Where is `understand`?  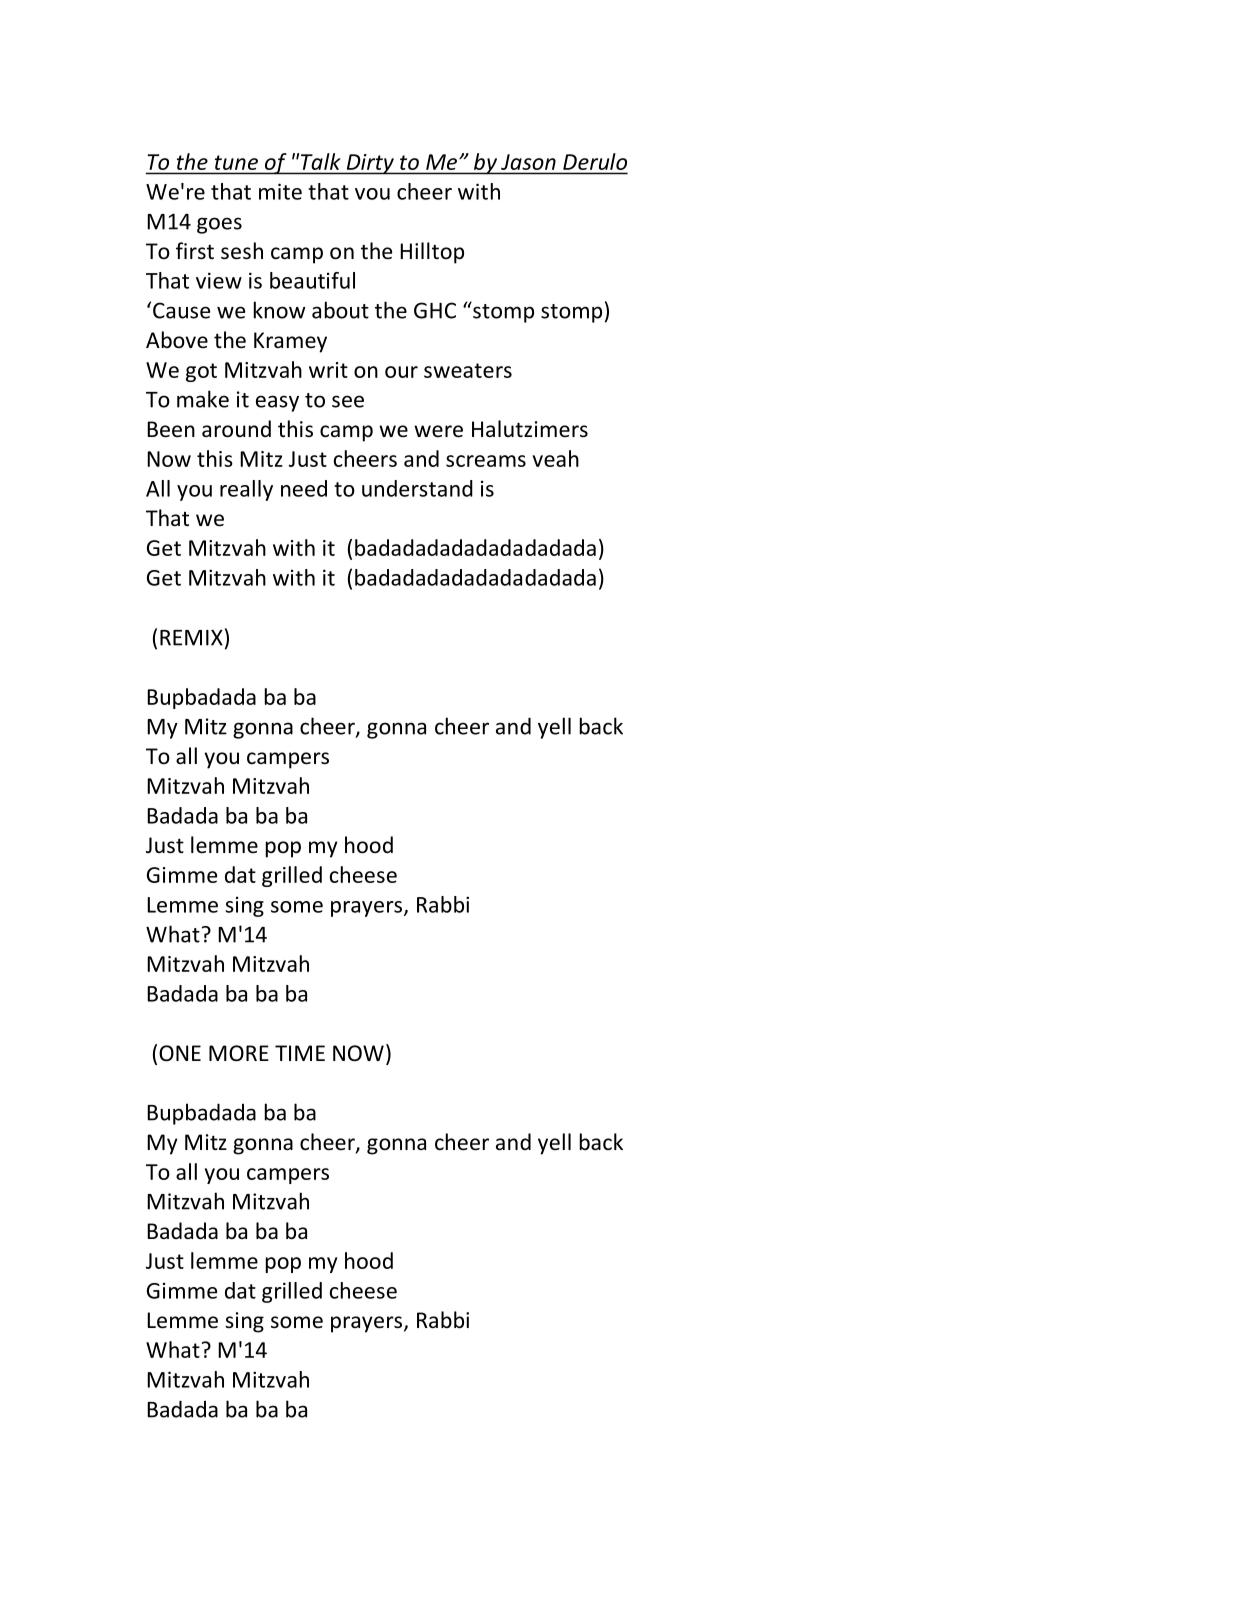 understand is located at coordinates (417, 488).
